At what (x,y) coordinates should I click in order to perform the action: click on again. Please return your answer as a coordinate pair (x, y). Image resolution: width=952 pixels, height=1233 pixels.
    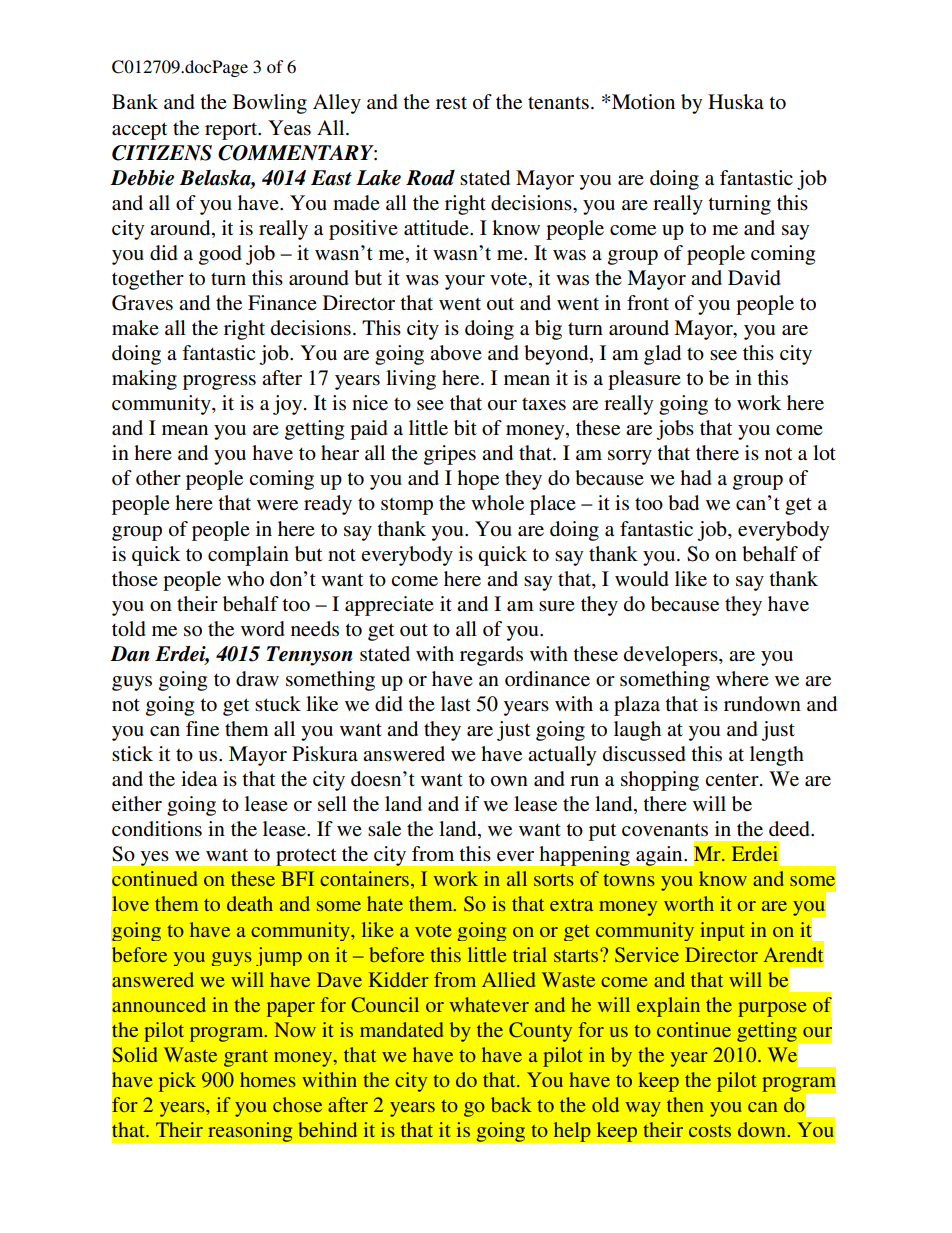
    Looking at the image, I should click on (660, 856).
